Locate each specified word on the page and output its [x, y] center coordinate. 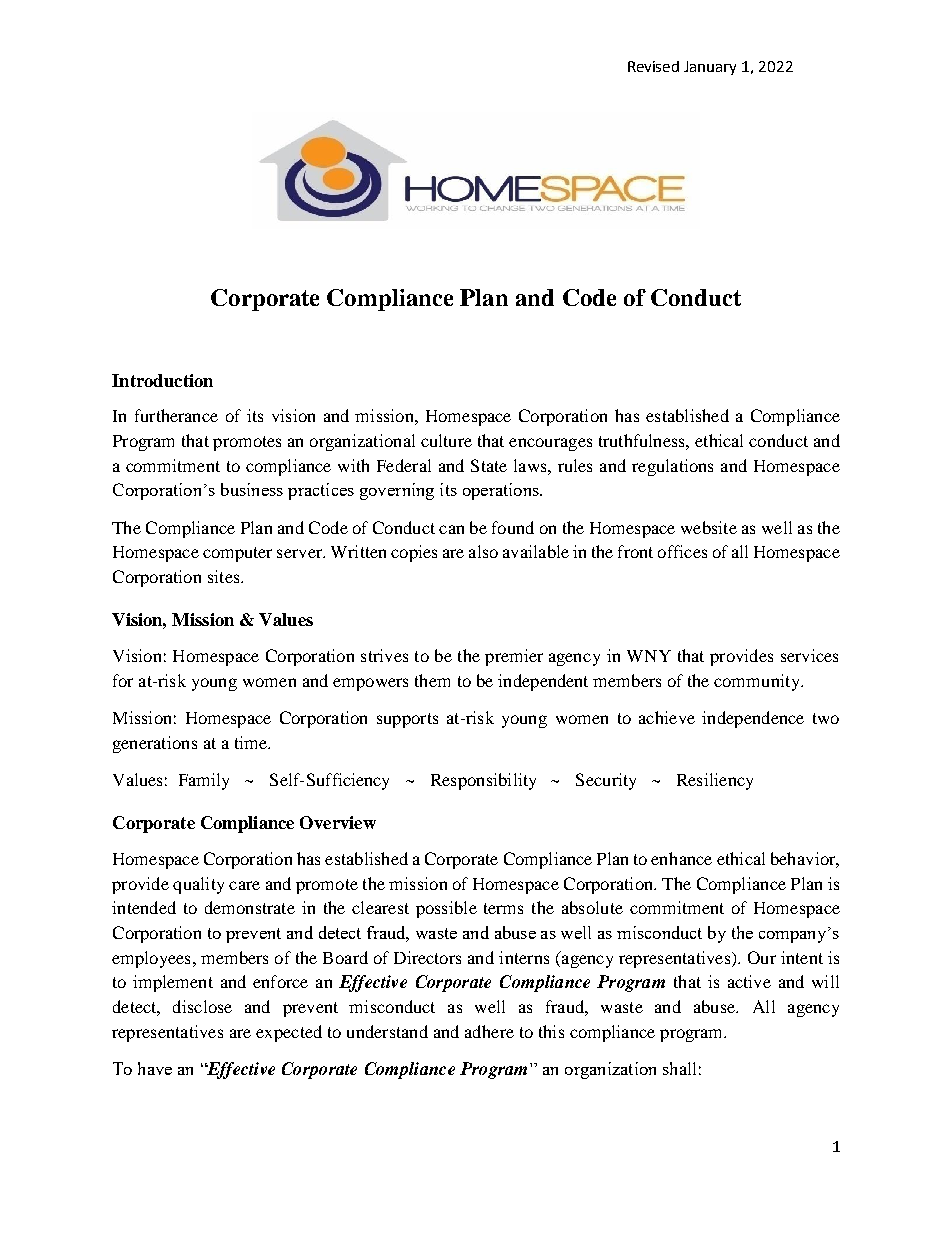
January [710, 68]
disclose [202, 1006]
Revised [653, 66]
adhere [489, 1031]
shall [679, 1068]
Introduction [162, 380]
